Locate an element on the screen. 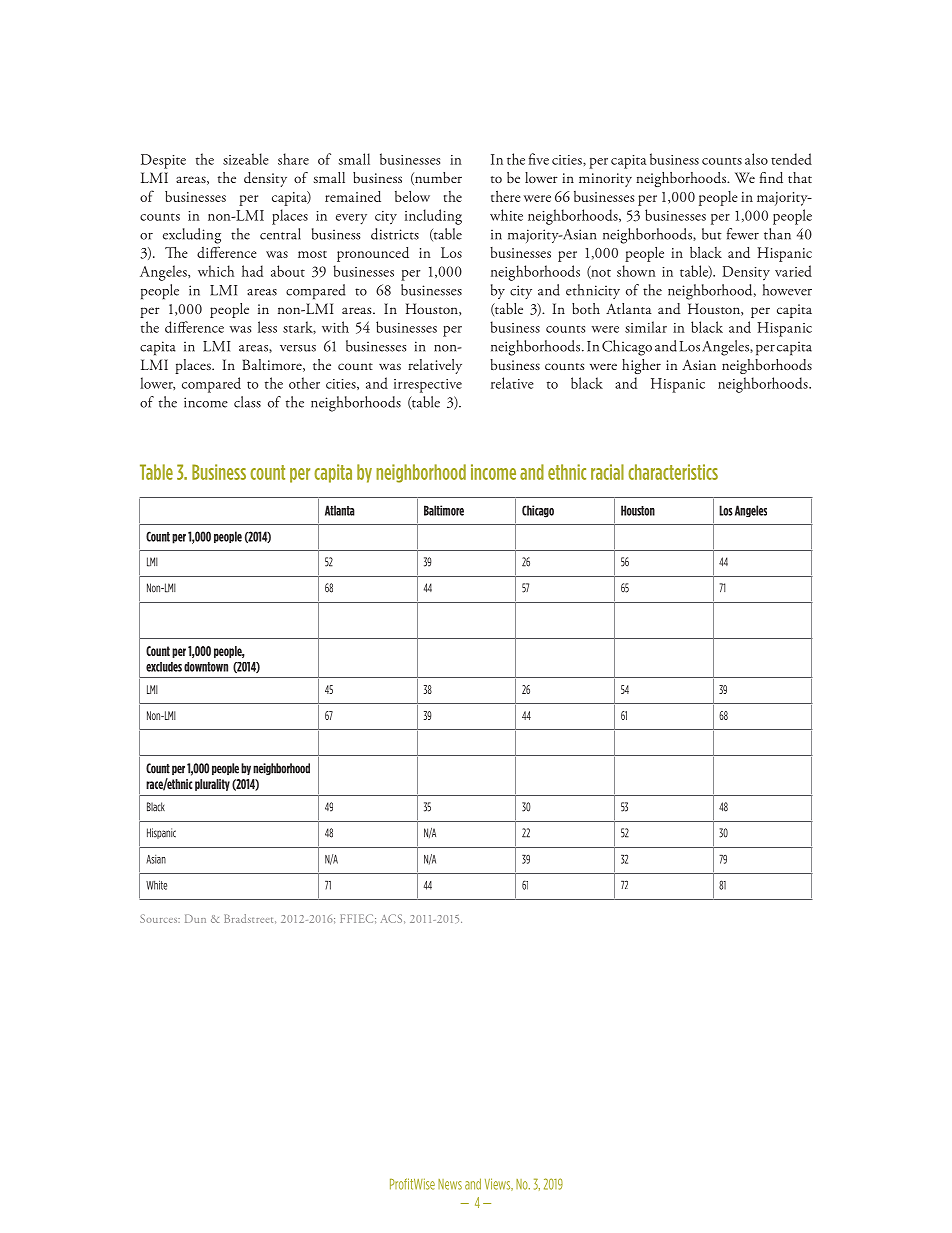 This screenshot has height=1233, width=952. class is located at coordinates (247, 402).
